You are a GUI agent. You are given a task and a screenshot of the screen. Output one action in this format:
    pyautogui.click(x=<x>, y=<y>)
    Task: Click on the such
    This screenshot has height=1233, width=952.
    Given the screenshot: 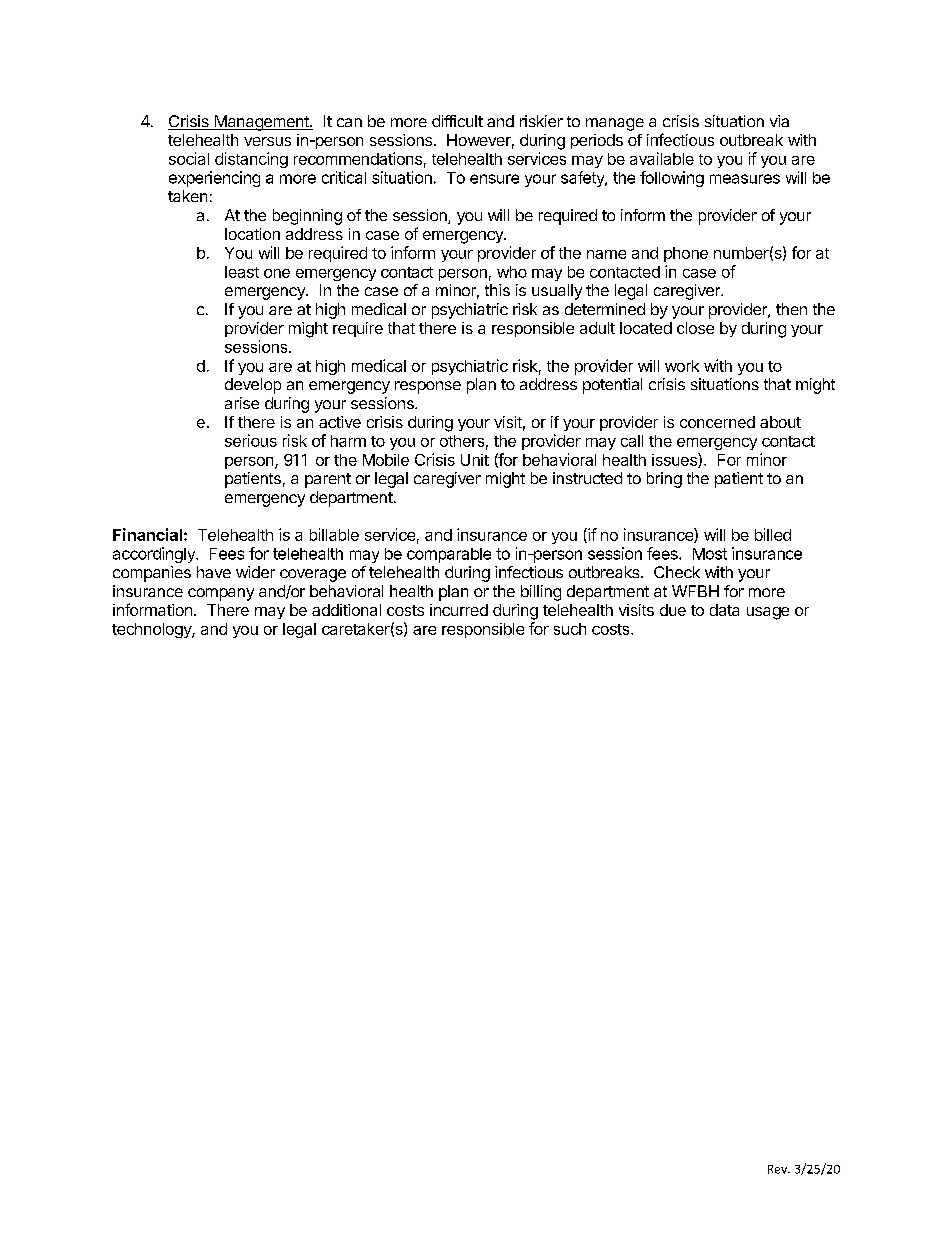 What is the action you would take?
    pyautogui.click(x=570, y=629)
